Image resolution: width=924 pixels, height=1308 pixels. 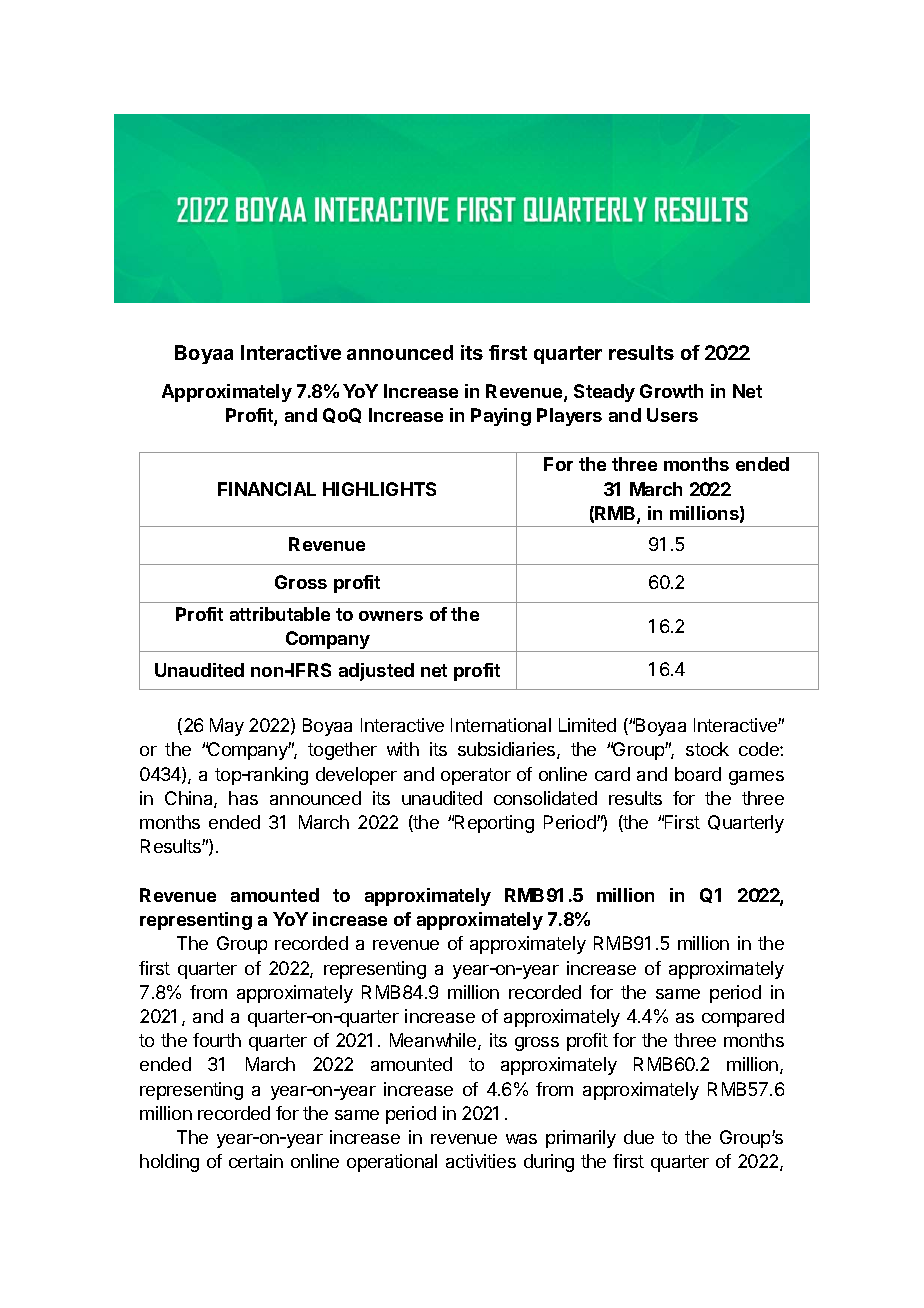 What do you see at coordinates (501, 417) in the page?
I see `Paying` at bounding box center [501, 417].
